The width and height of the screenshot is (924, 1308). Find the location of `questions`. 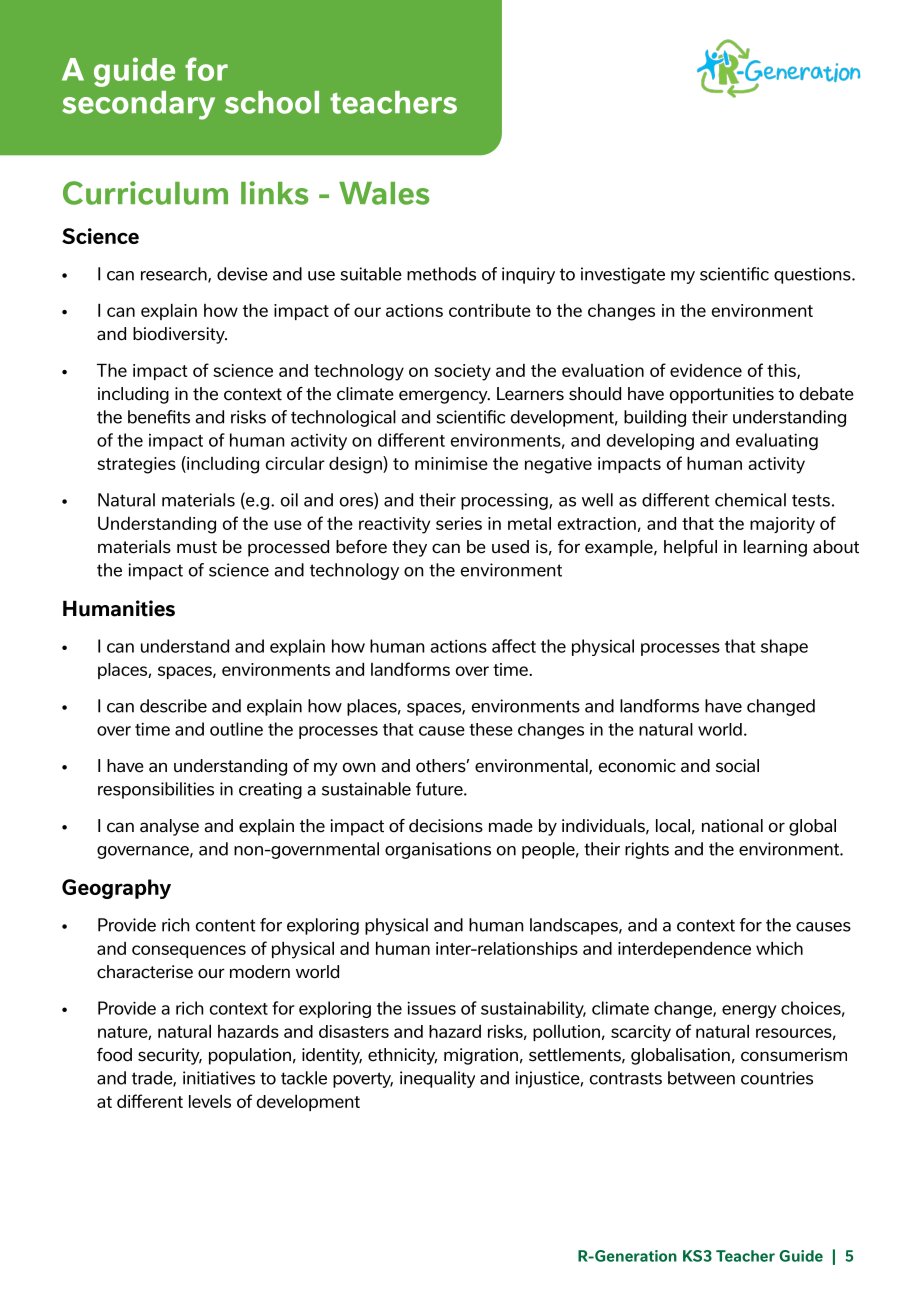

questions is located at coordinates (813, 275).
